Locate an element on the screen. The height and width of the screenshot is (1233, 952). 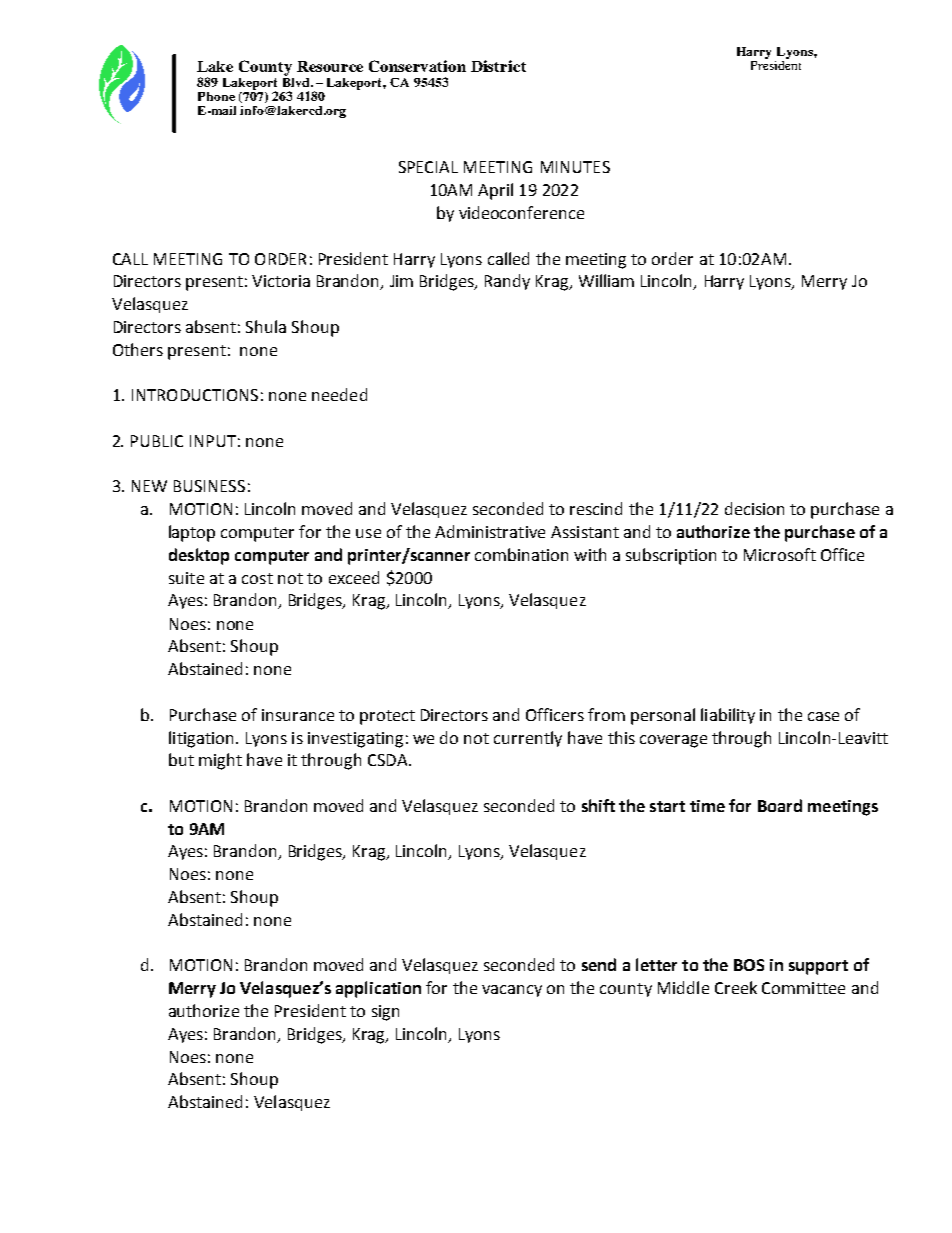
litigation is located at coordinates (201, 739).
